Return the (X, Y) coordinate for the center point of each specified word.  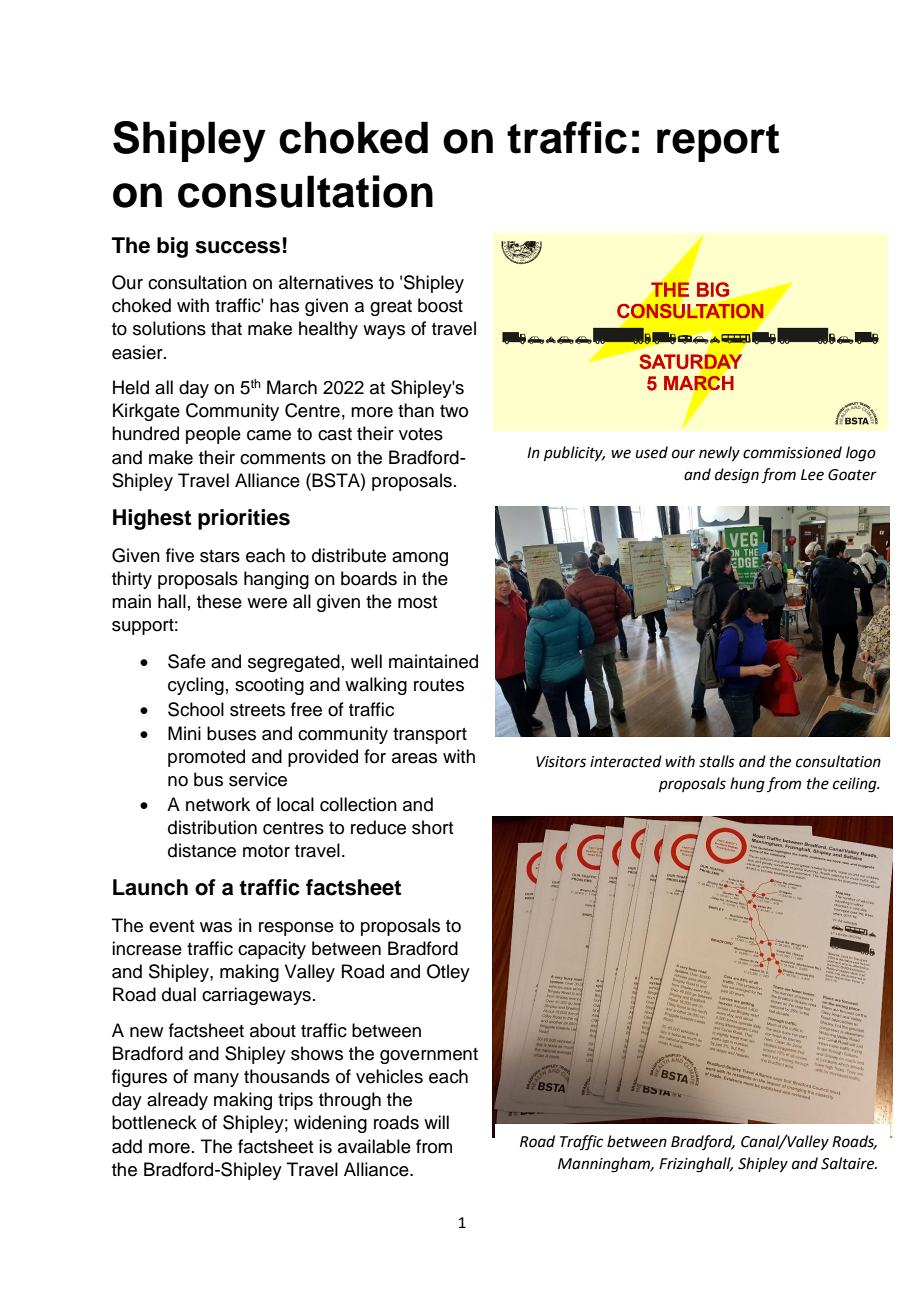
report (718, 143)
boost (440, 305)
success (237, 247)
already (177, 1101)
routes (439, 685)
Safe (187, 661)
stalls (717, 761)
